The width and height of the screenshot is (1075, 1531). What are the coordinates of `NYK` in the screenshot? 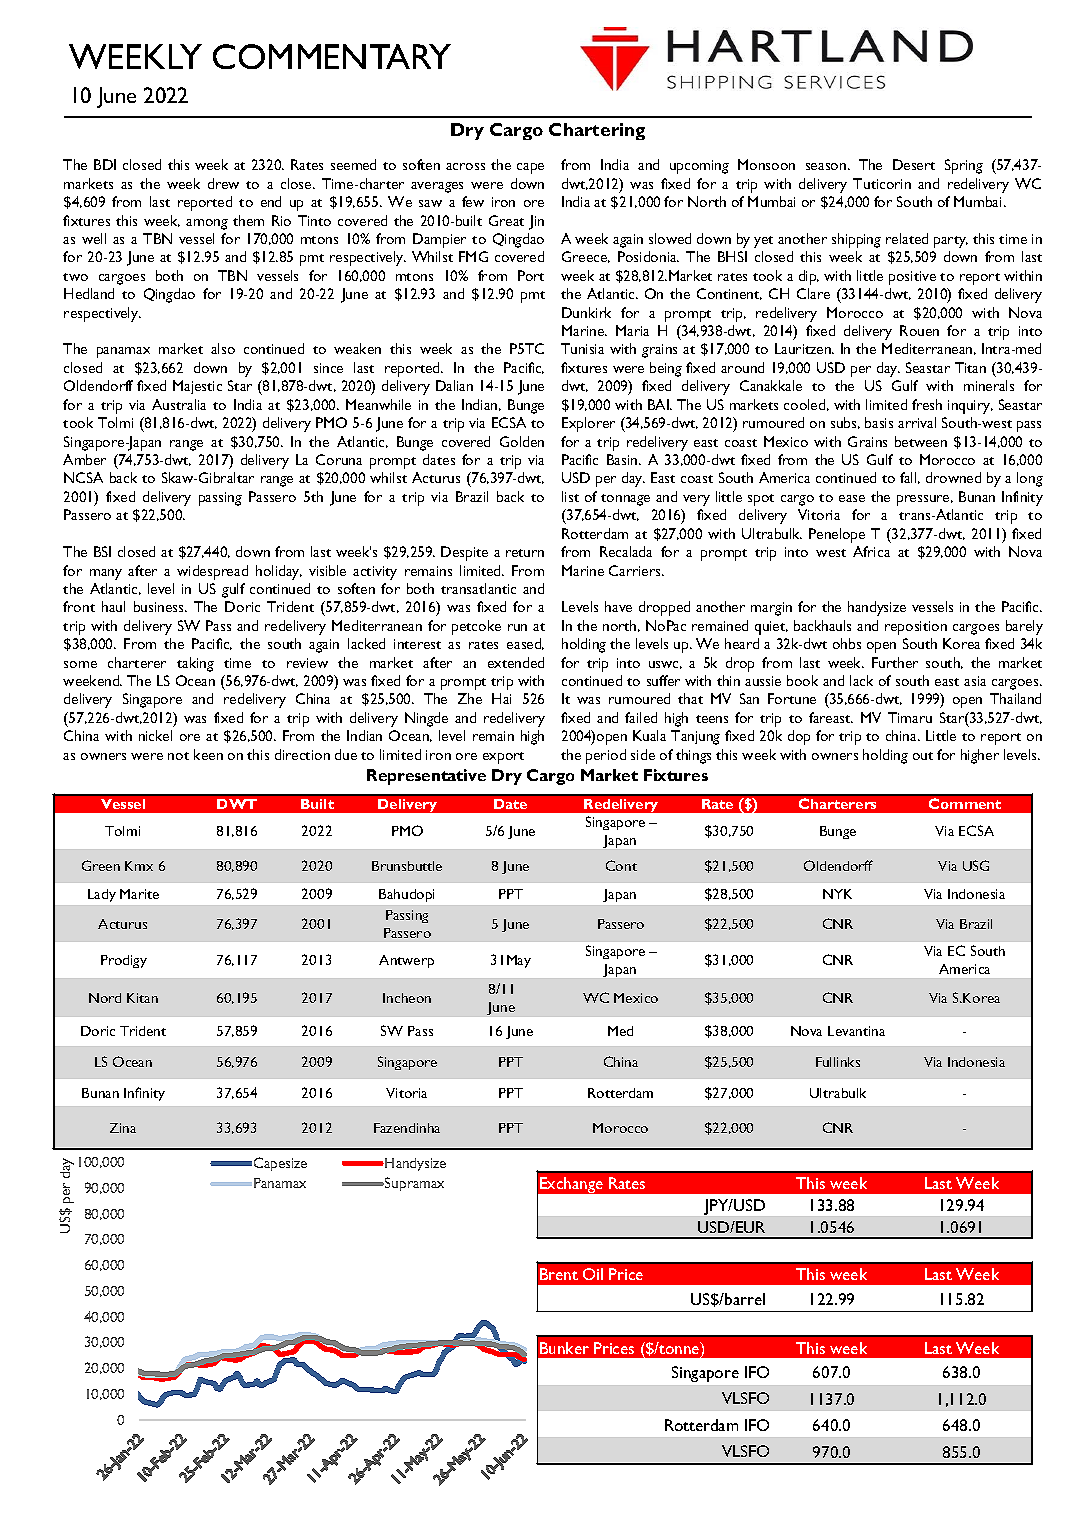 It's located at (837, 894).
